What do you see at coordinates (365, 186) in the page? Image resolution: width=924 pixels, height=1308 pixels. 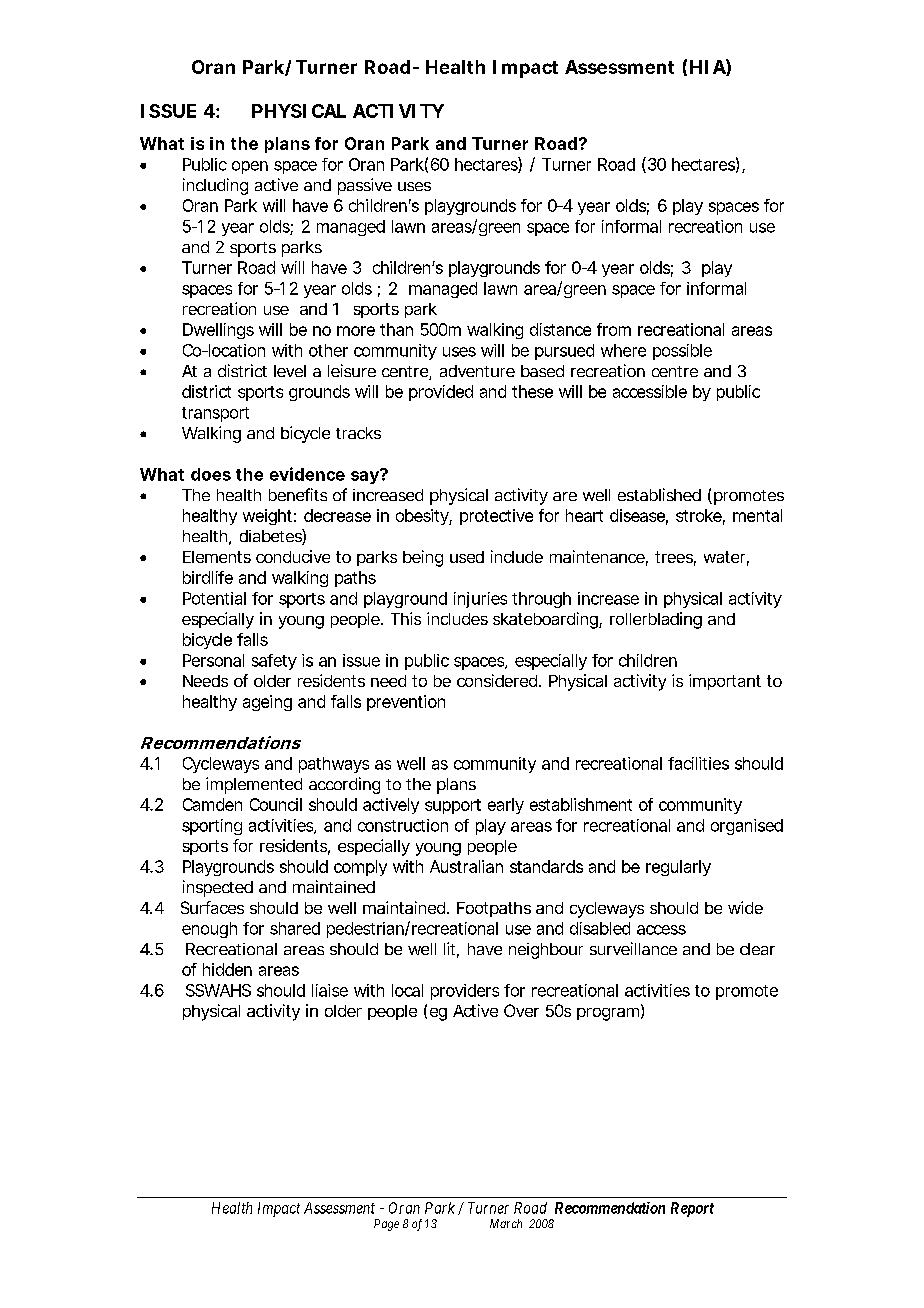 I see `passive` at bounding box center [365, 186].
